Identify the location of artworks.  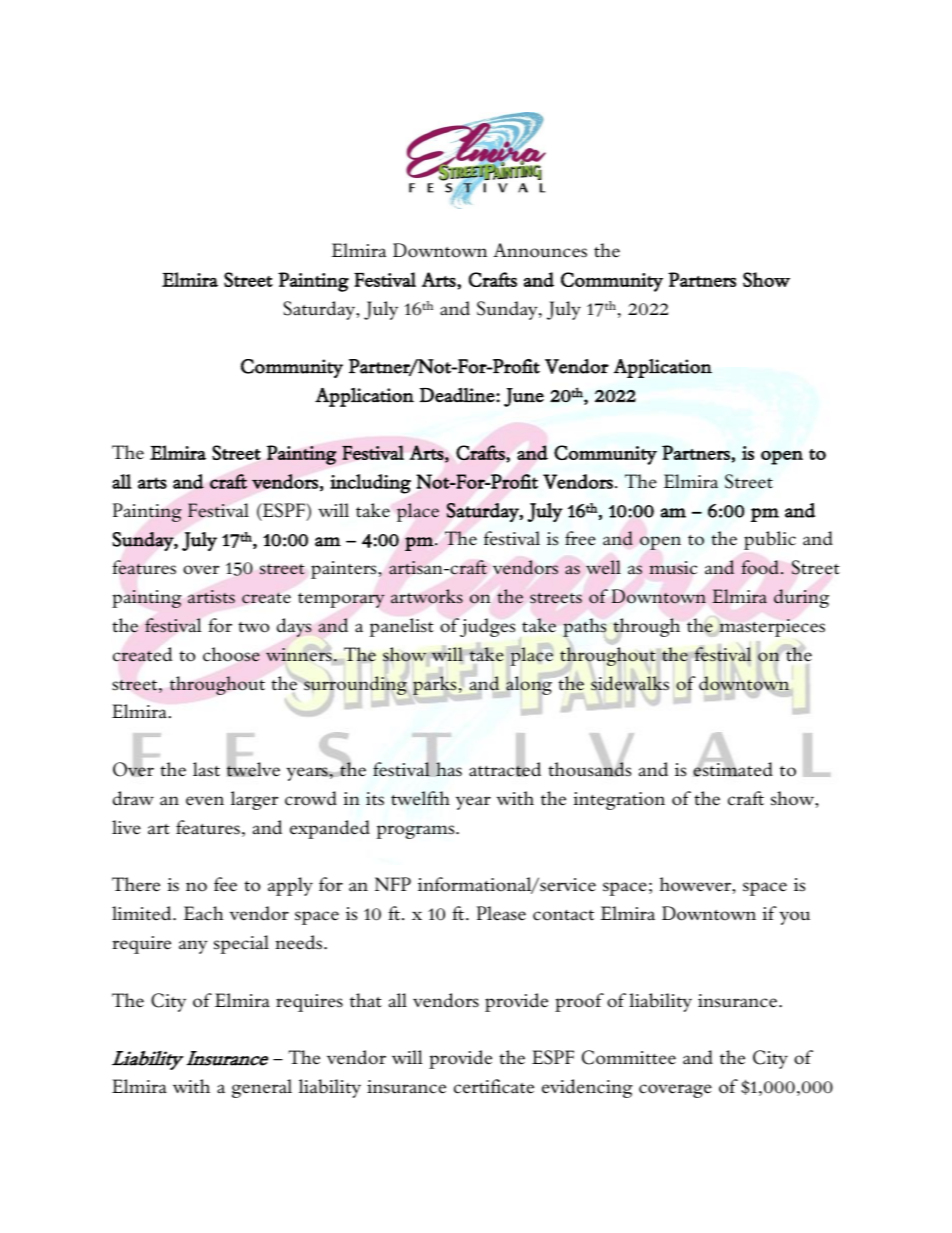
(427, 596).
